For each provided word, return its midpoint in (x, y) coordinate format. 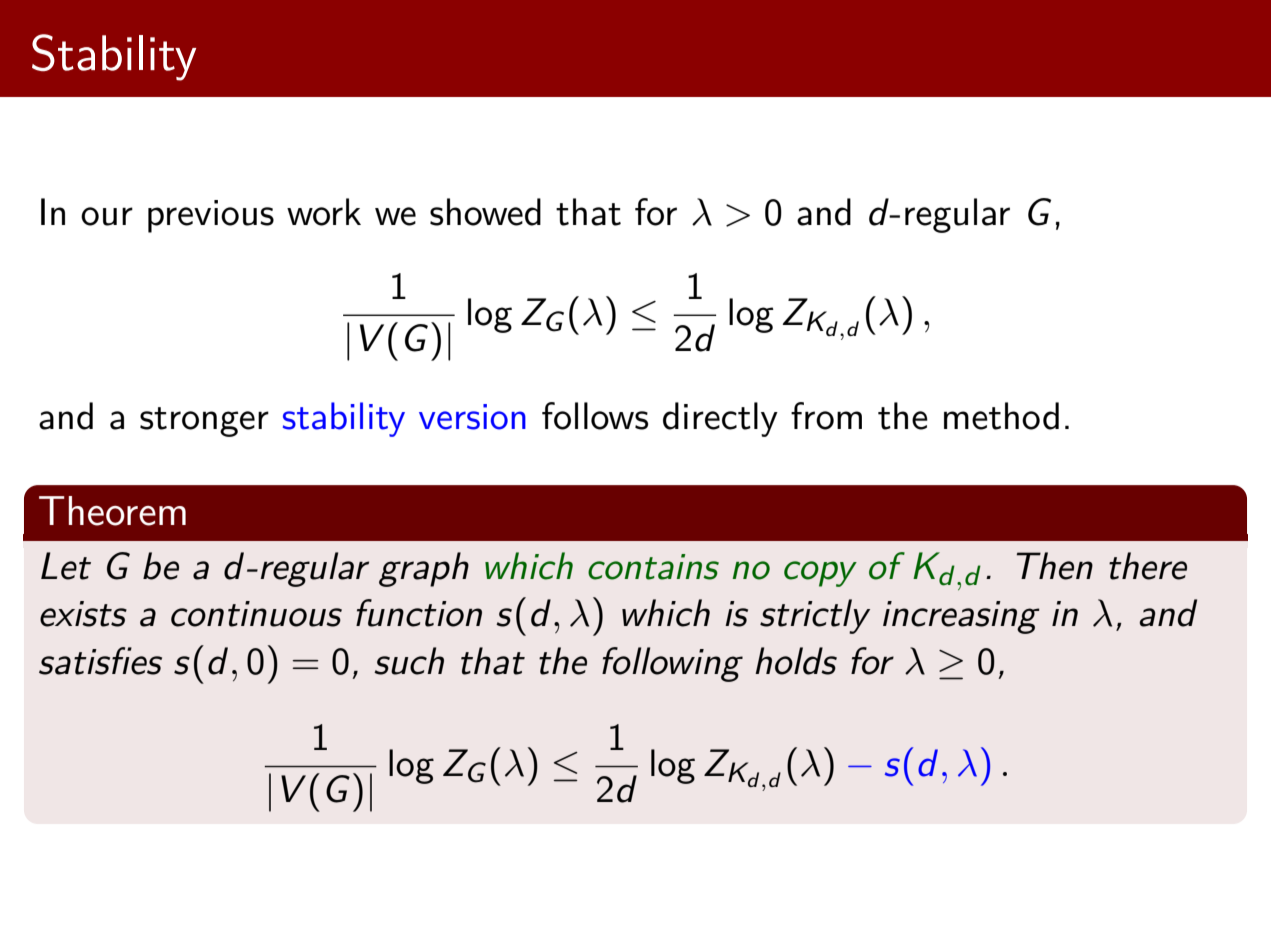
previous (211, 216)
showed (485, 212)
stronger (204, 422)
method (1001, 416)
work (324, 212)
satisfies (100, 661)
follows (595, 416)
